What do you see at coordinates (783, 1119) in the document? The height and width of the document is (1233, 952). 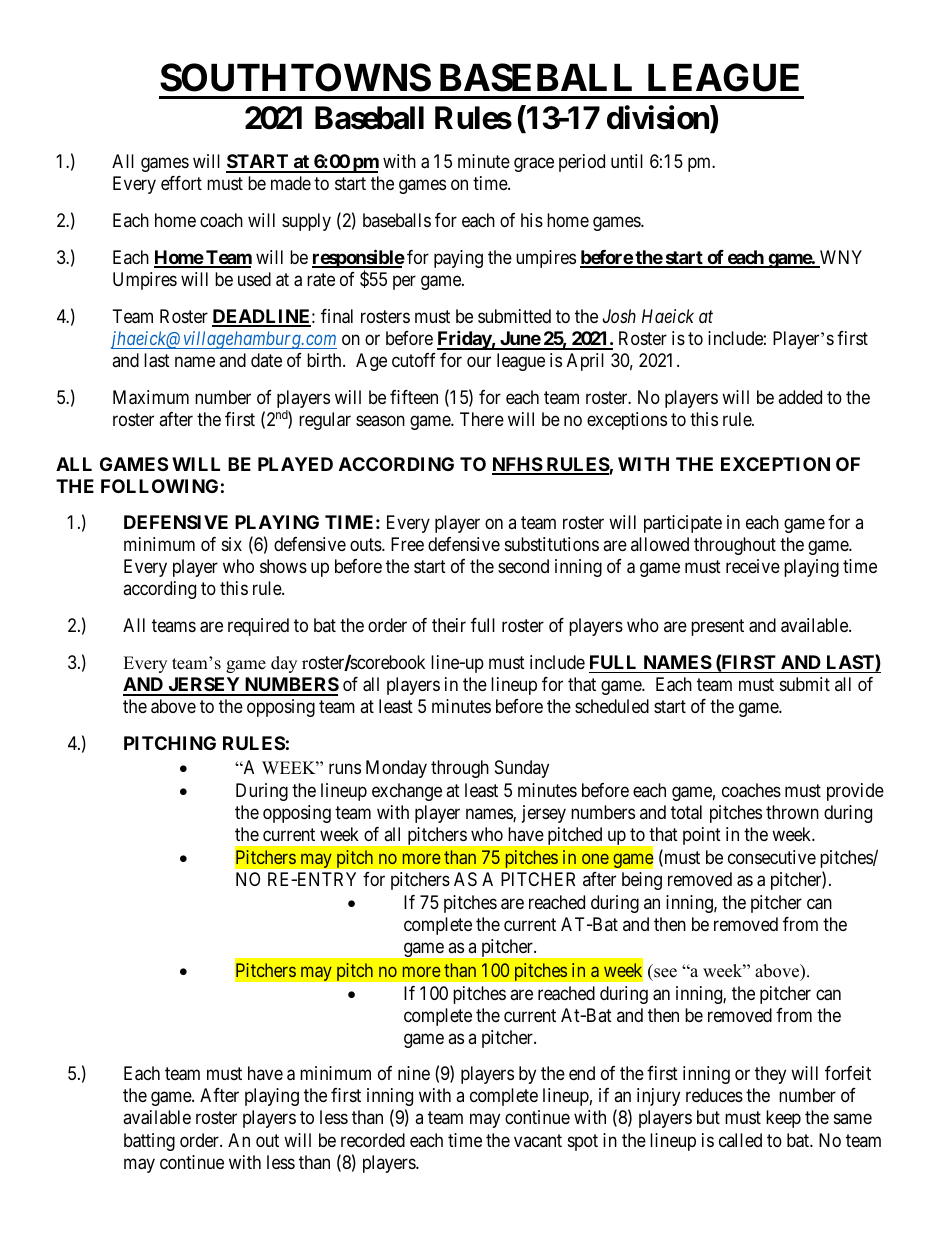 I see `keep` at bounding box center [783, 1119].
